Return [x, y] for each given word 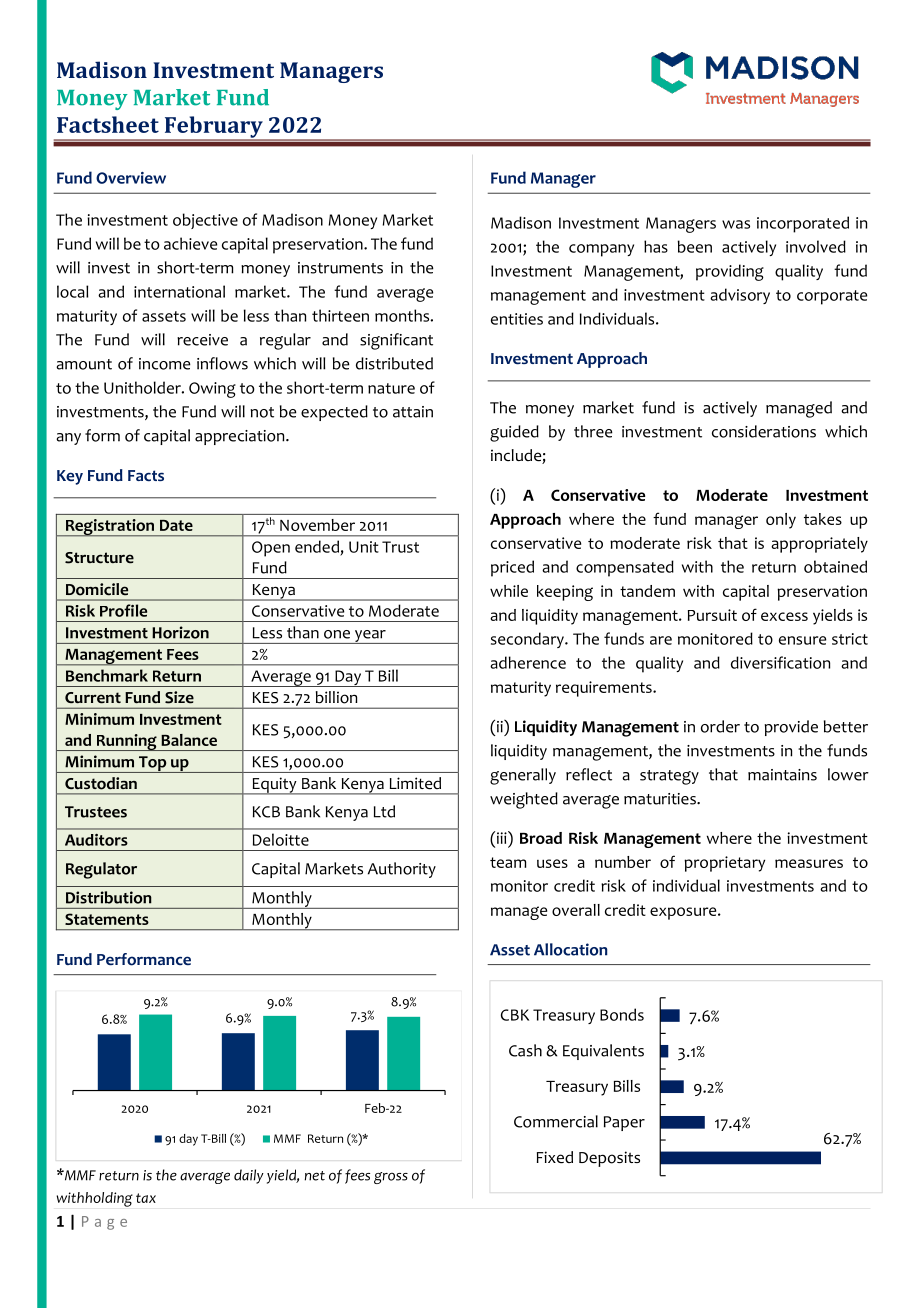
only [781, 521]
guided [514, 433]
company [601, 250]
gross [391, 1178]
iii [503, 837]
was [736, 224]
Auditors [96, 840]
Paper [624, 1123]
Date [176, 525]
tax [146, 1198]
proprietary [724, 864]
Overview [131, 178]
